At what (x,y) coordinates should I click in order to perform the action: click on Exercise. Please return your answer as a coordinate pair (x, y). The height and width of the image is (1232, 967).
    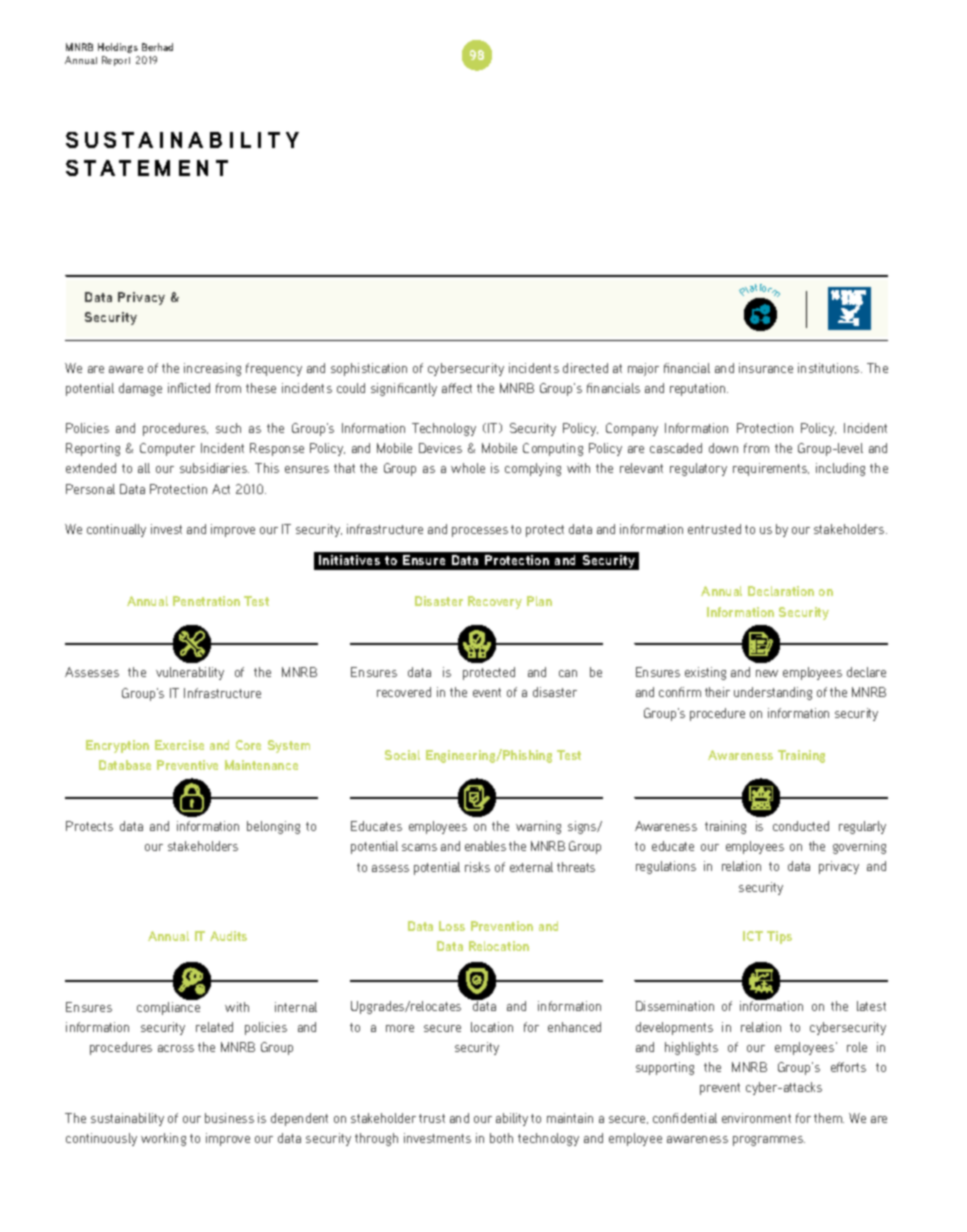
    Looking at the image, I should click on (179, 745).
